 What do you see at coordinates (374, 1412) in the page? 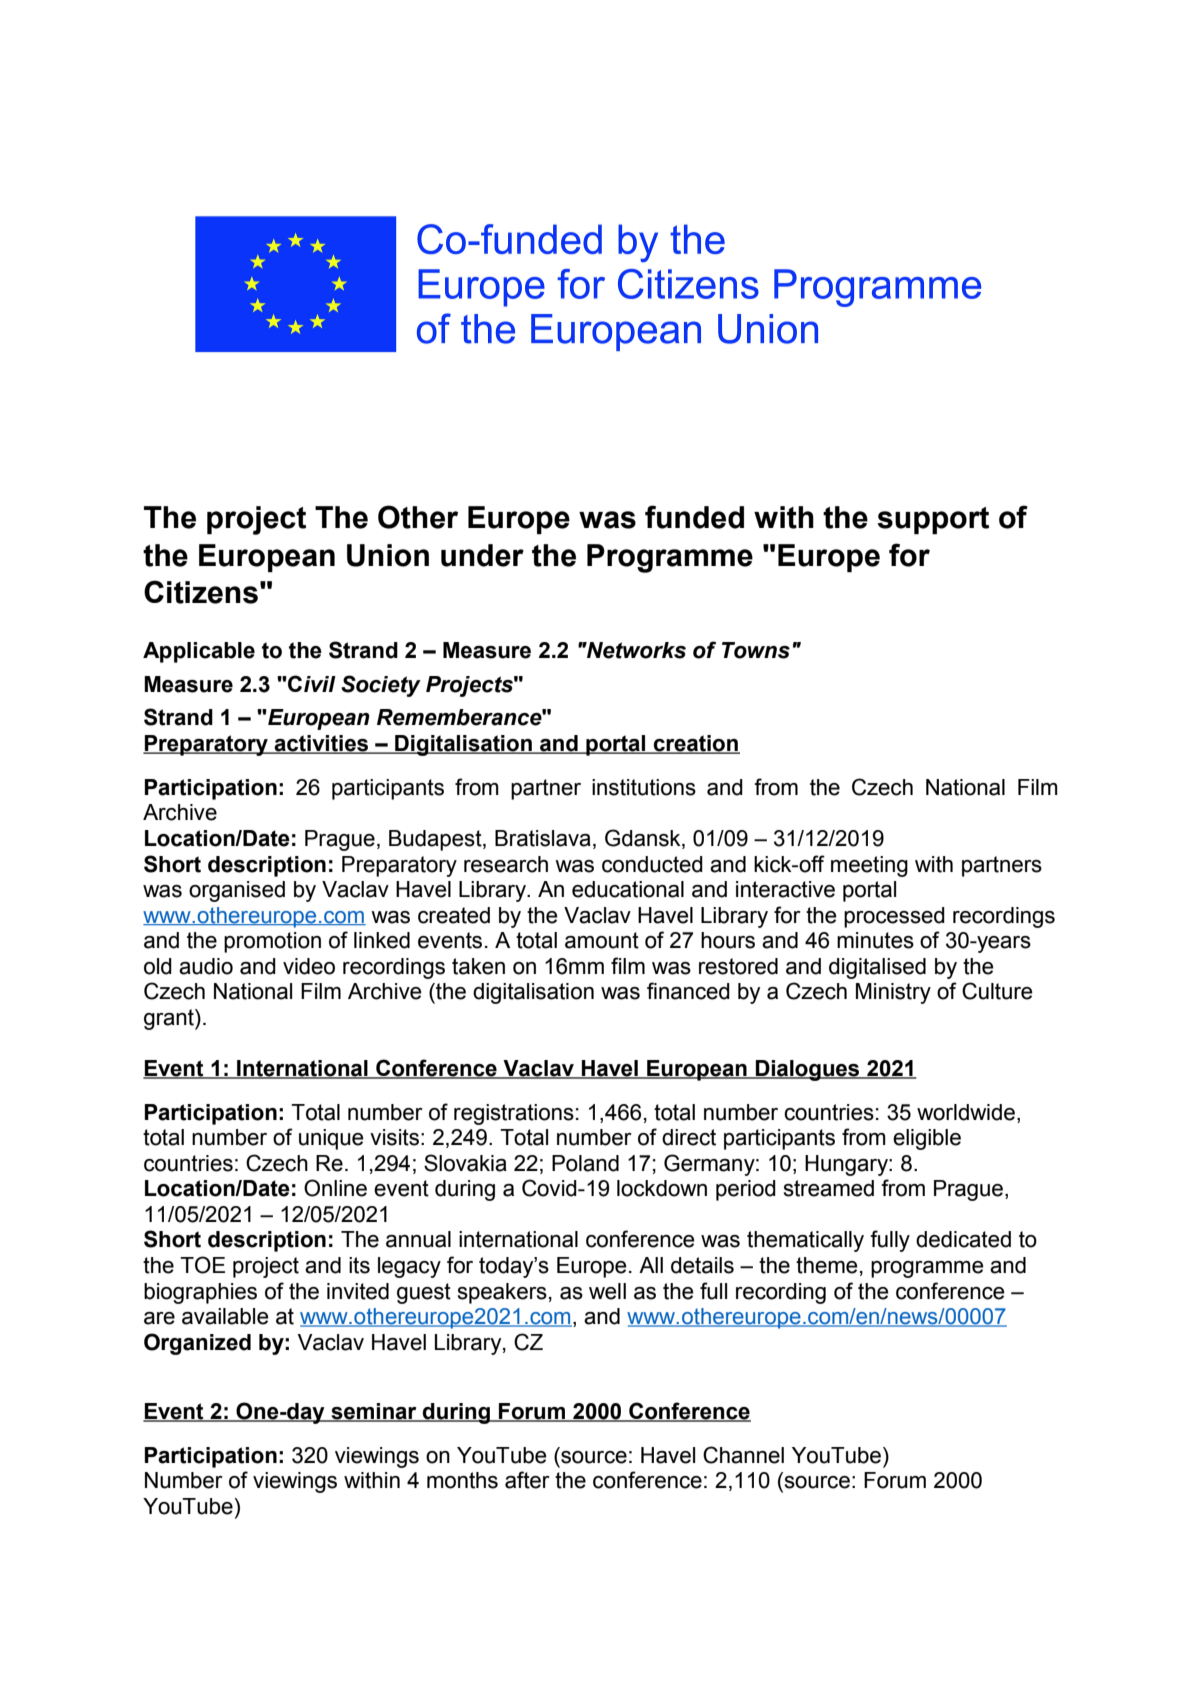
I see `seminar` at bounding box center [374, 1412].
